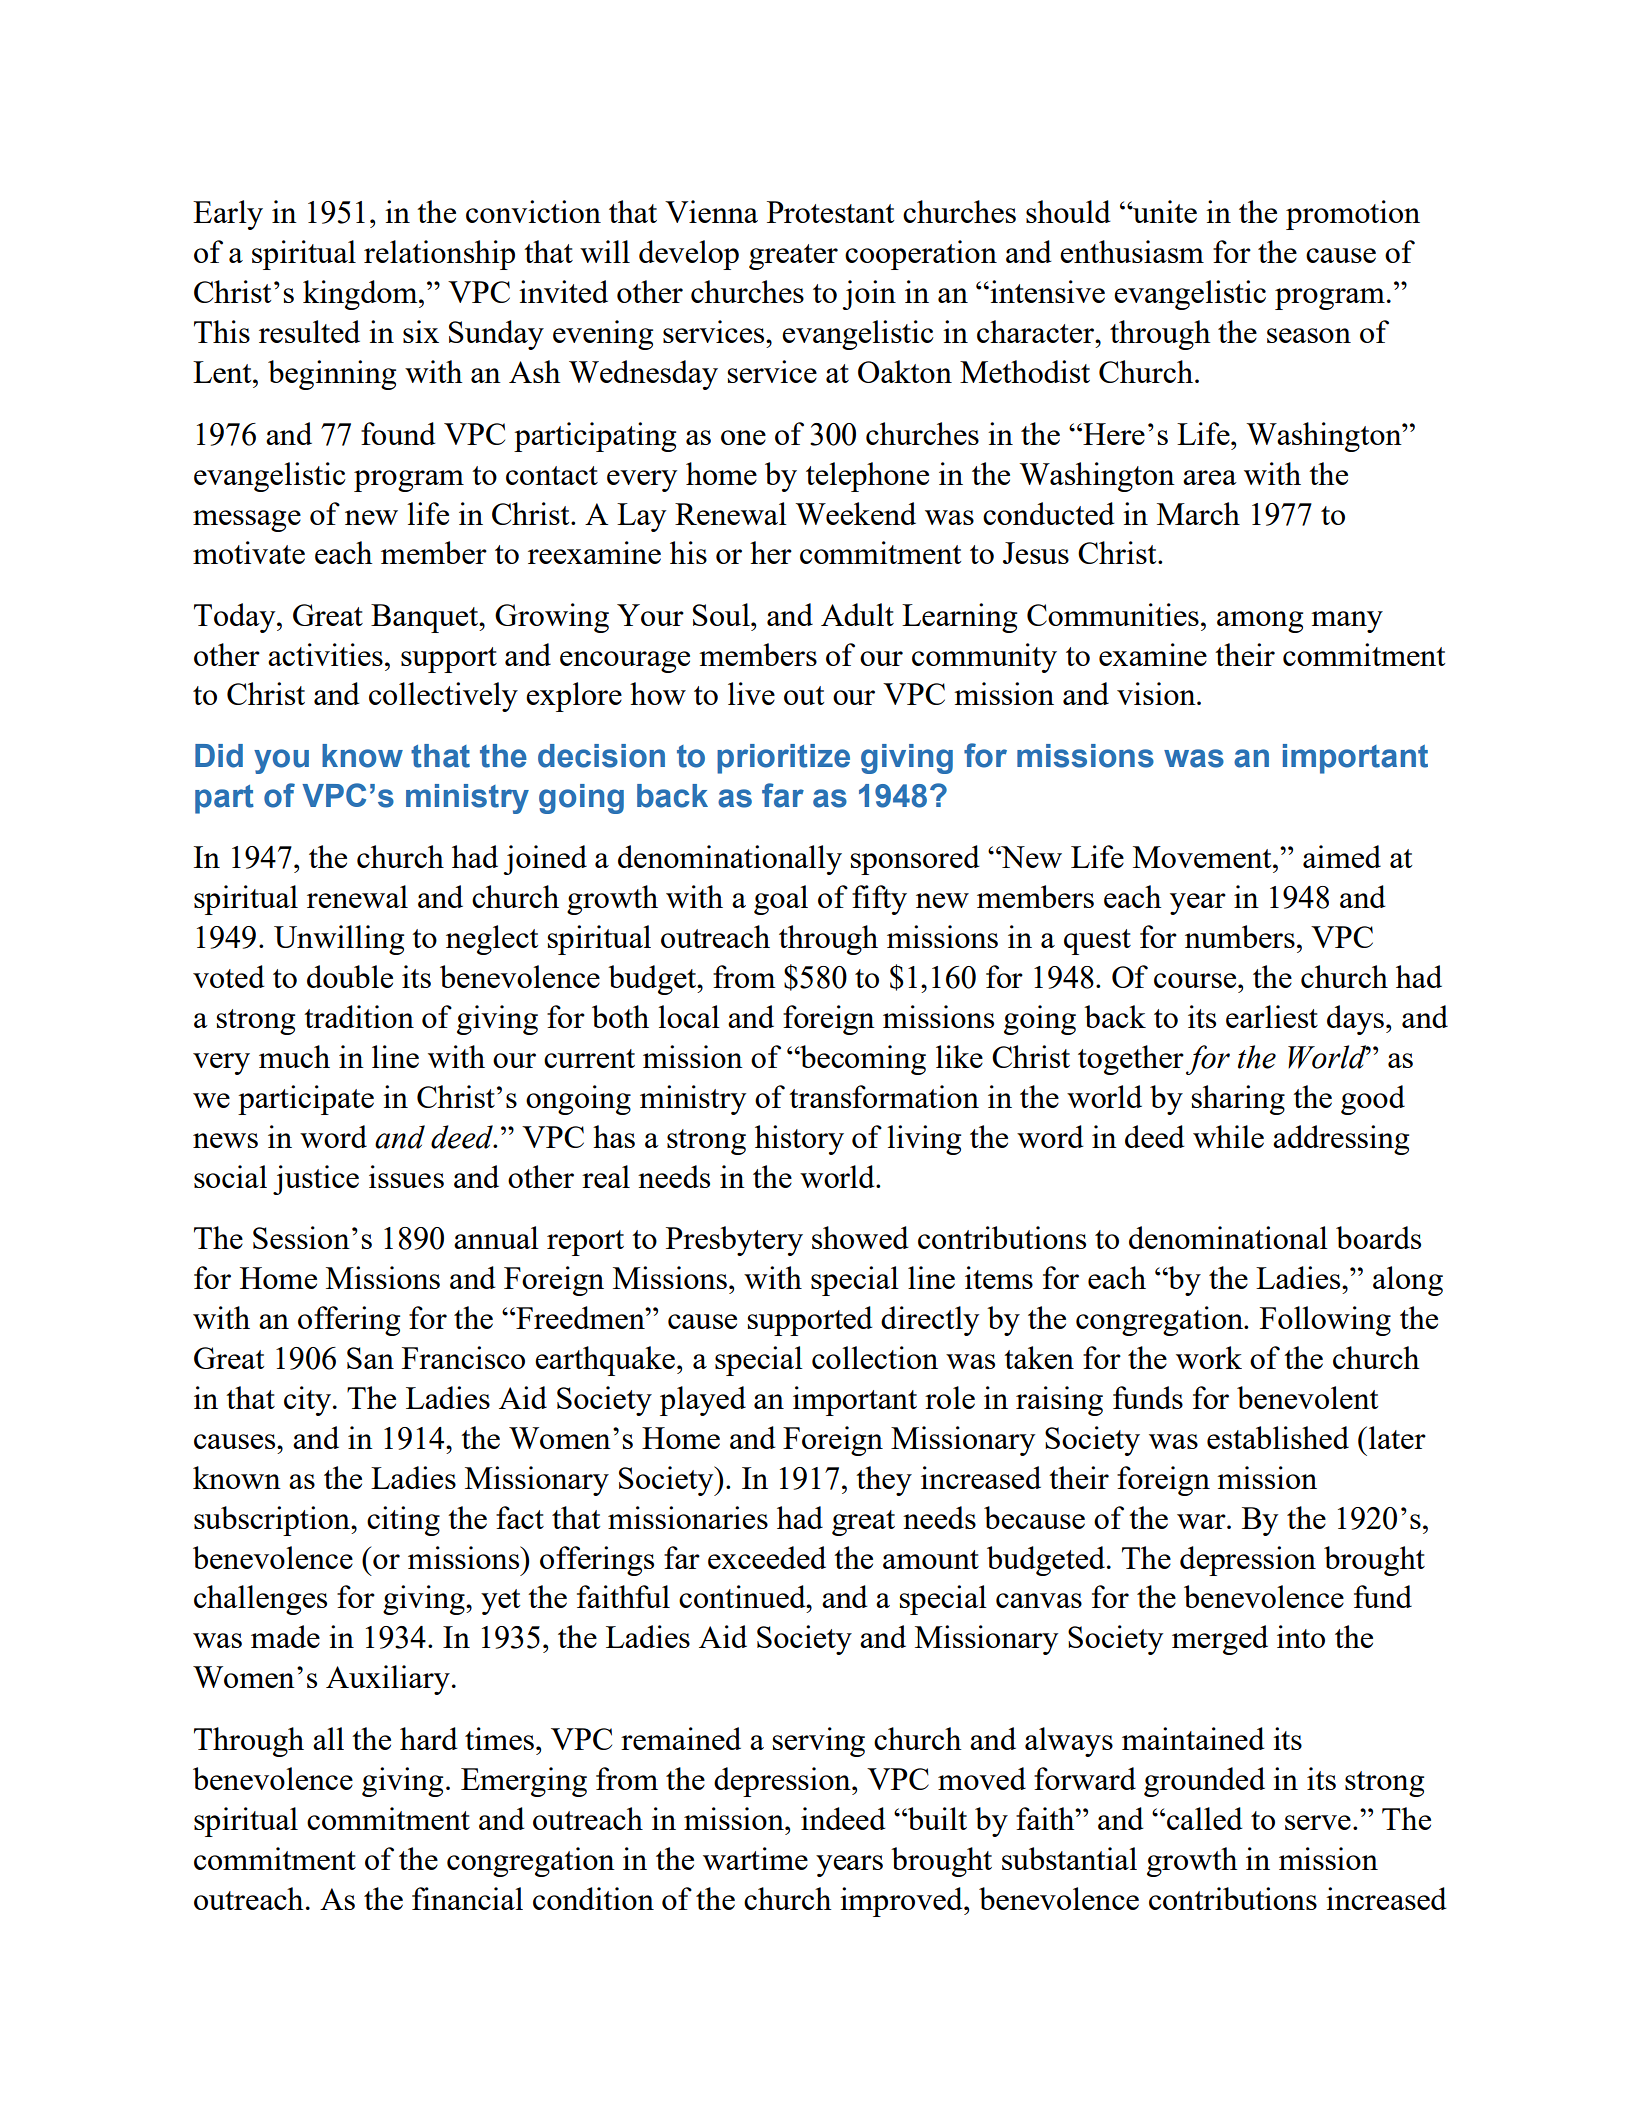  Describe the element at coordinates (467, 1898) in the document. I see `financial` at that location.
